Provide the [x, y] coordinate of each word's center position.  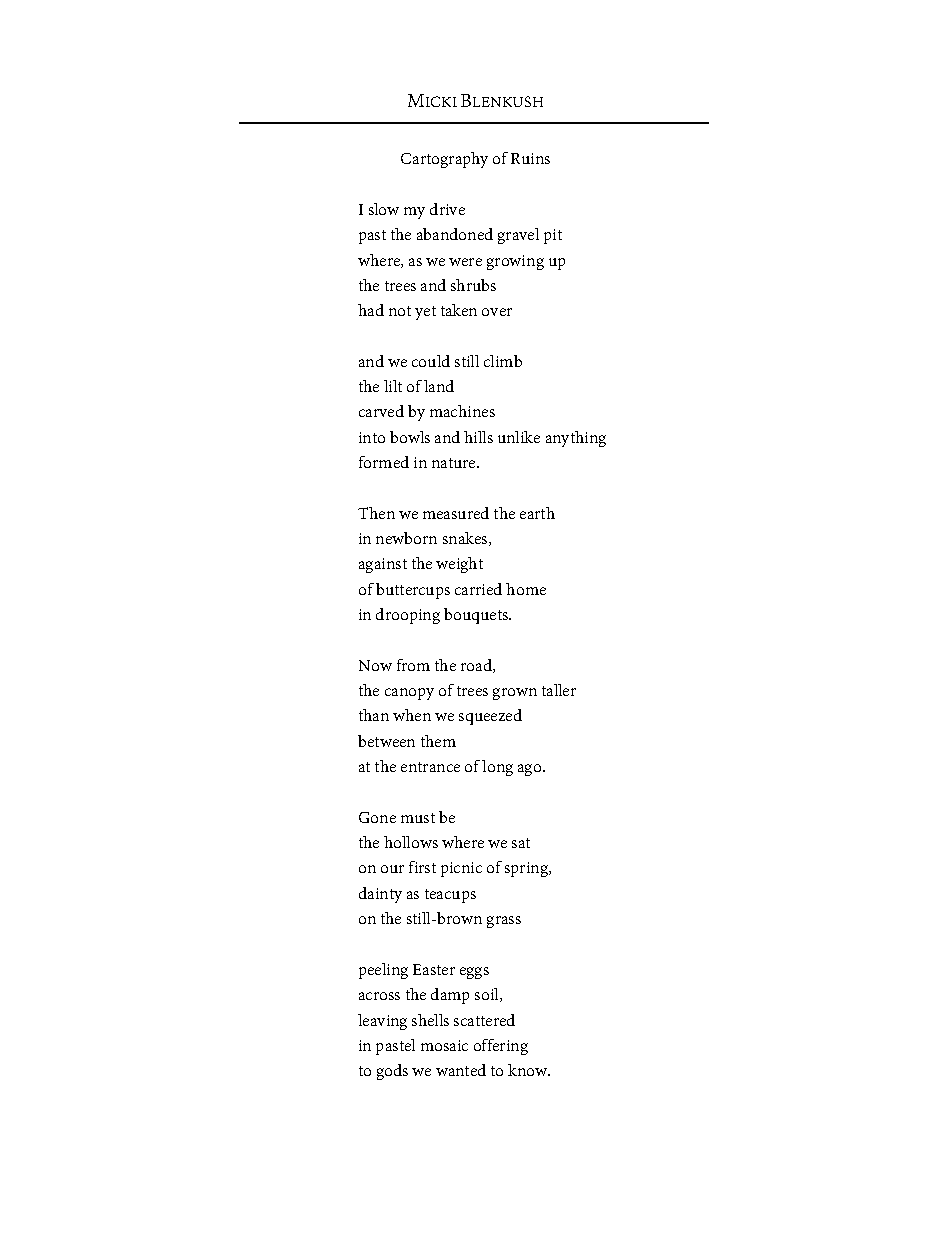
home [526, 589]
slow [384, 209]
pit [553, 236]
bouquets [477, 616]
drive [447, 209]
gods [392, 1072]
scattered [484, 1020]
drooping [408, 616]
